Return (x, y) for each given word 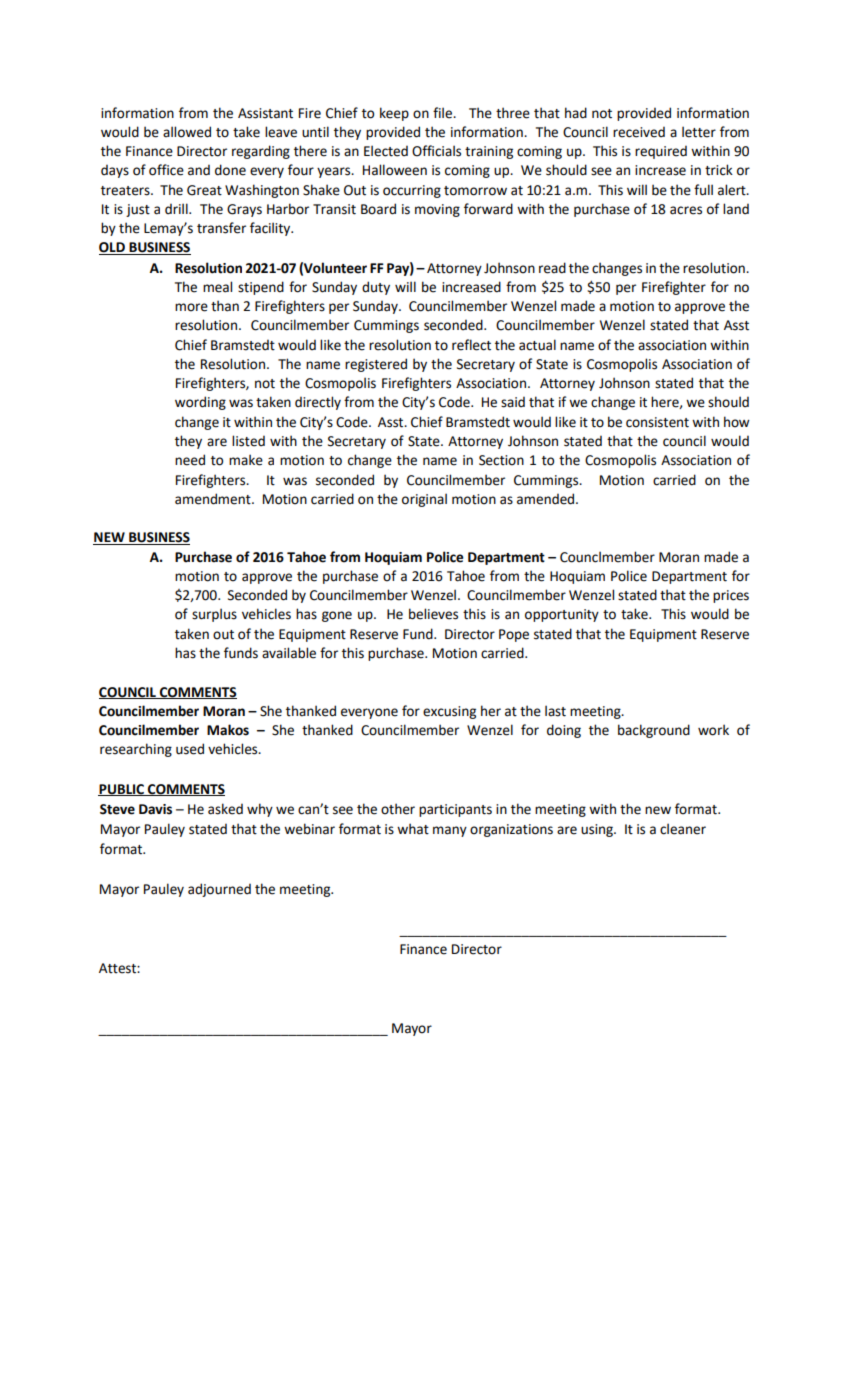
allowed (187, 132)
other (398, 809)
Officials (436, 151)
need (190, 460)
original (424, 500)
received (639, 132)
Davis (155, 809)
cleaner (683, 829)
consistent (657, 422)
